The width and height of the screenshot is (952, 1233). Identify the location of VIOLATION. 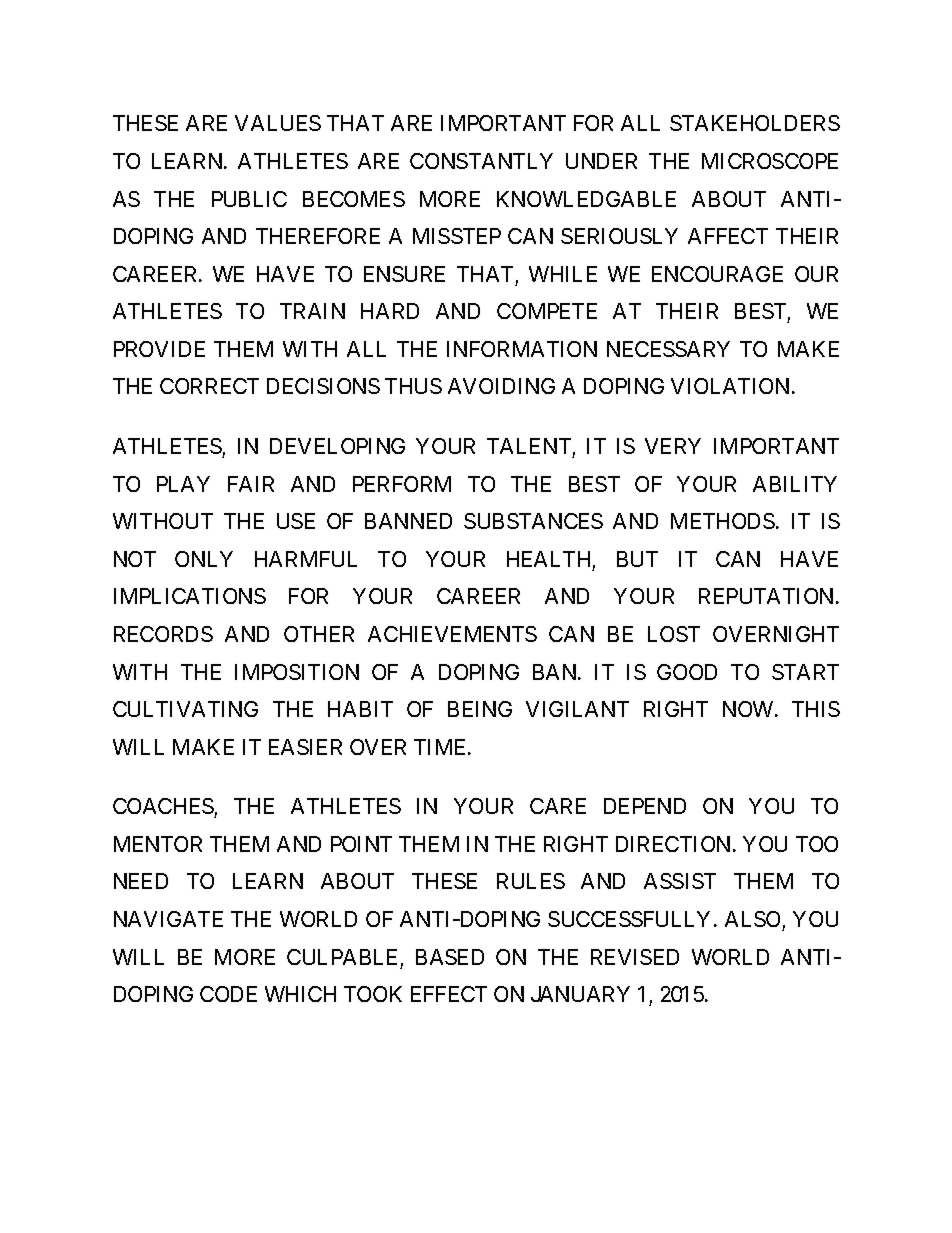
(730, 386).
